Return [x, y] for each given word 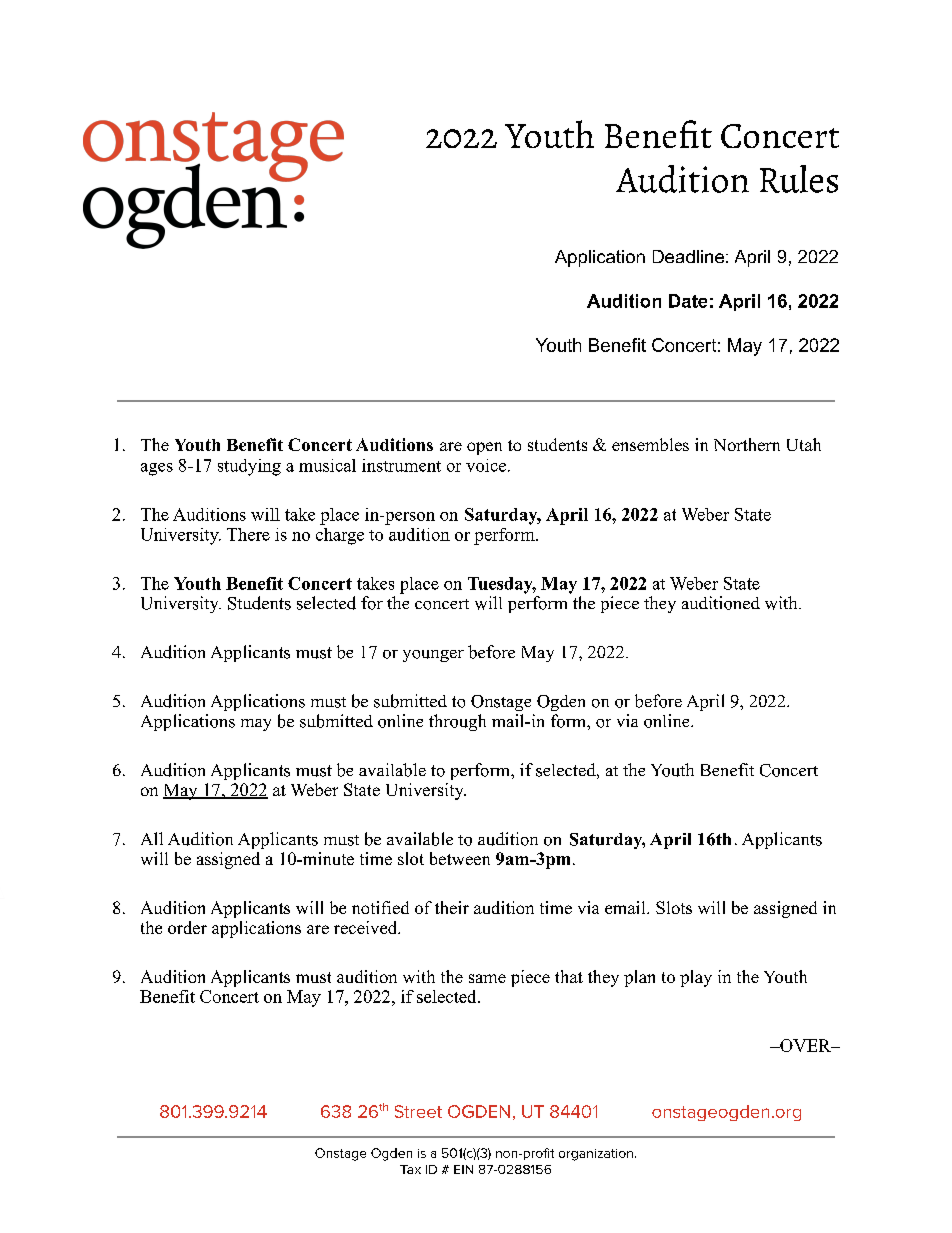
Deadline [688, 256]
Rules [799, 179]
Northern [747, 444]
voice [486, 465]
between [460, 858]
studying [249, 467]
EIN [463, 1169]
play [696, 978]
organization [596, 1155]
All [152, 838]
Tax [410, 1169]
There [248, 534]
